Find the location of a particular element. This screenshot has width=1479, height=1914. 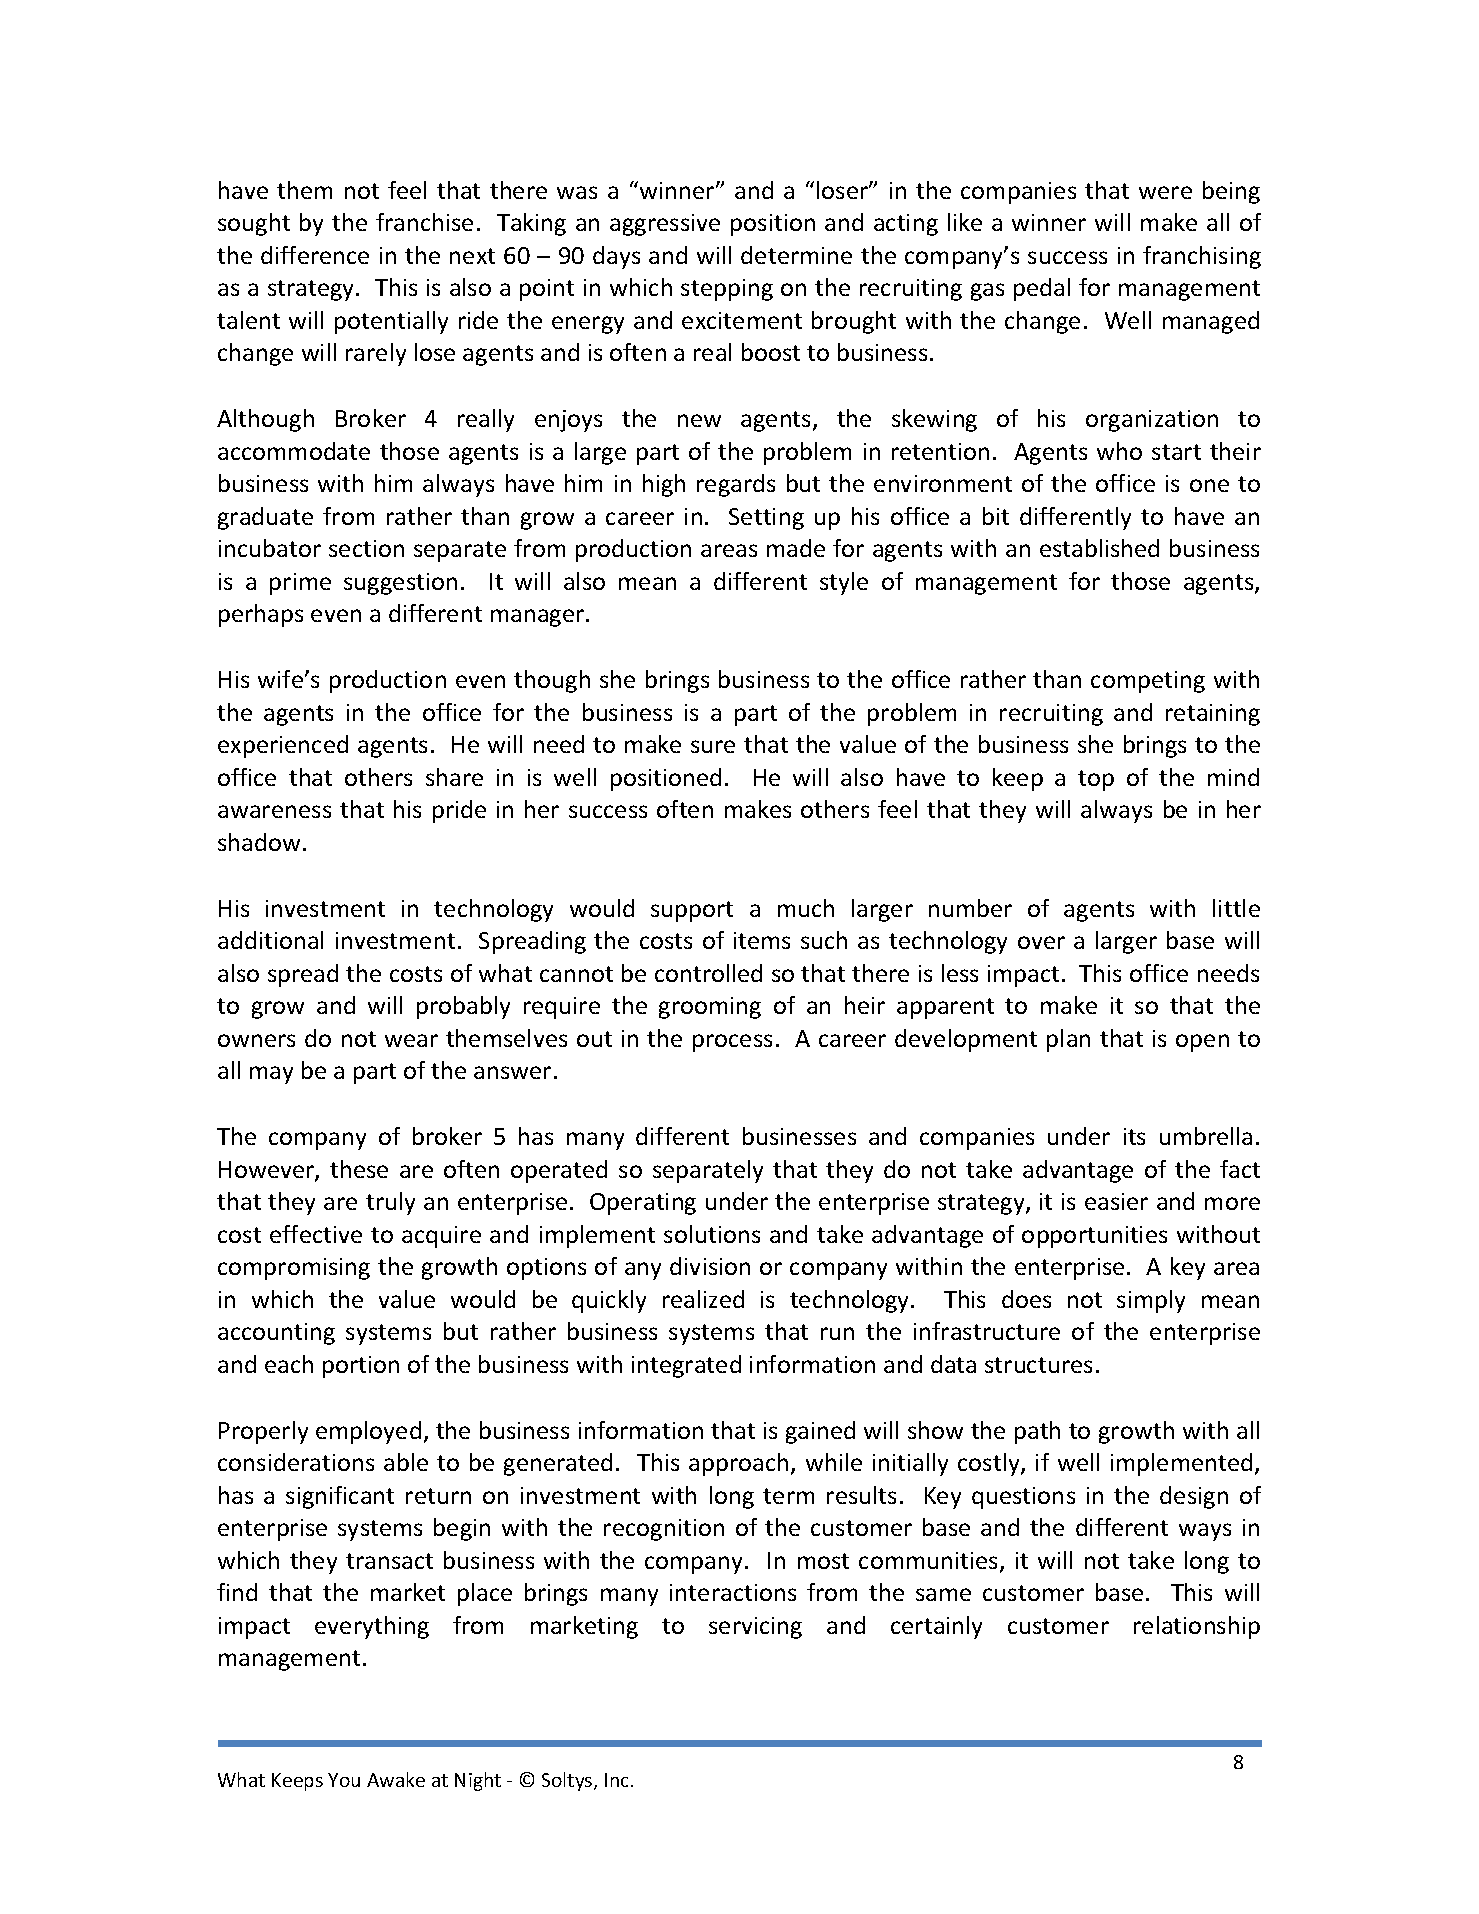

solutions is located at coordinates (712, 1234).
